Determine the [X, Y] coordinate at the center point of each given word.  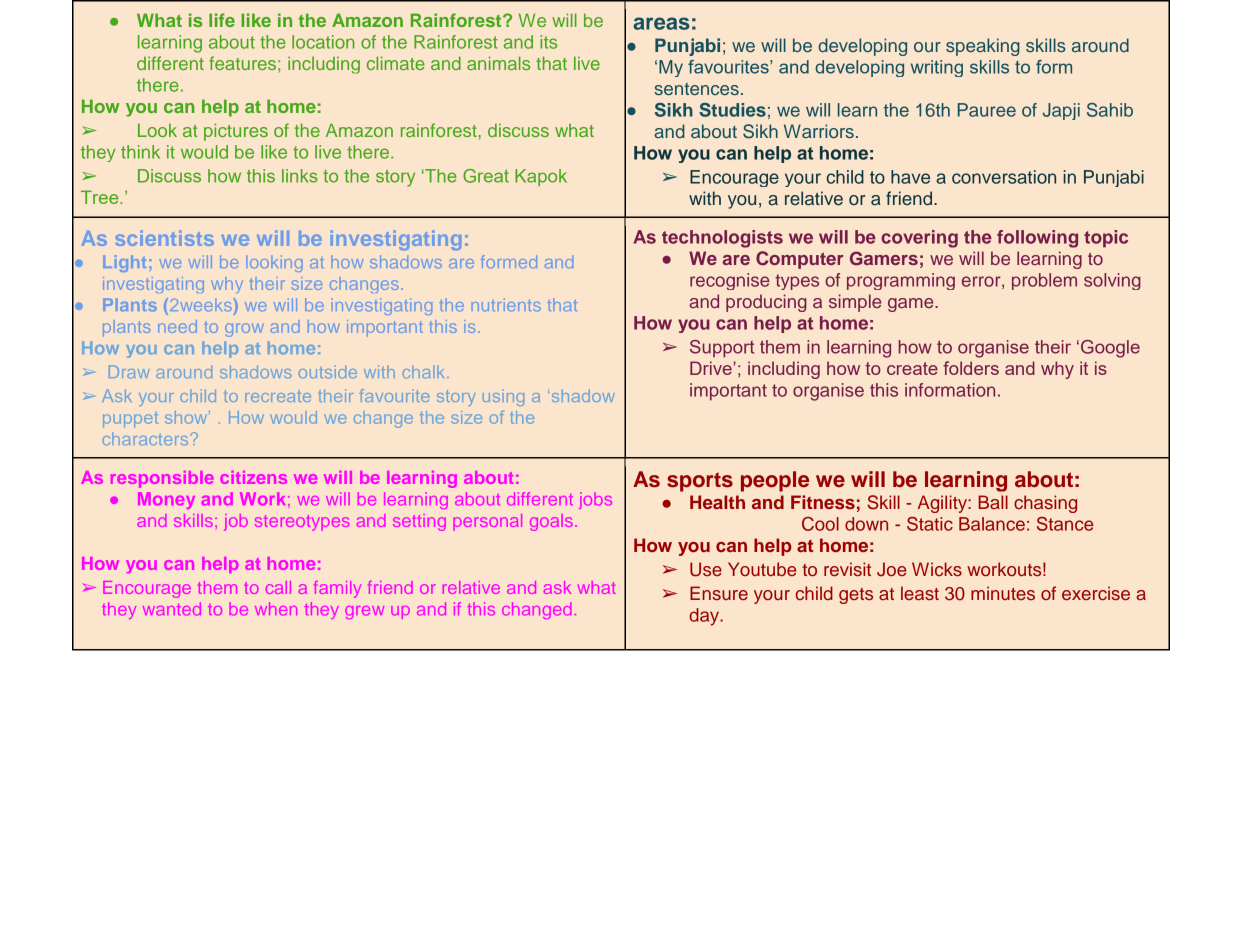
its [548, 42]
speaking [983, 47]
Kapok [541, 177]
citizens [253, 477]
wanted [172, 608]
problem [1044, 281]
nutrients [506, 304]
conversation [1004, 177]
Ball [993, 502]
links [300, 176]
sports [700, 482]
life [222, 20]
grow [244, 330]
